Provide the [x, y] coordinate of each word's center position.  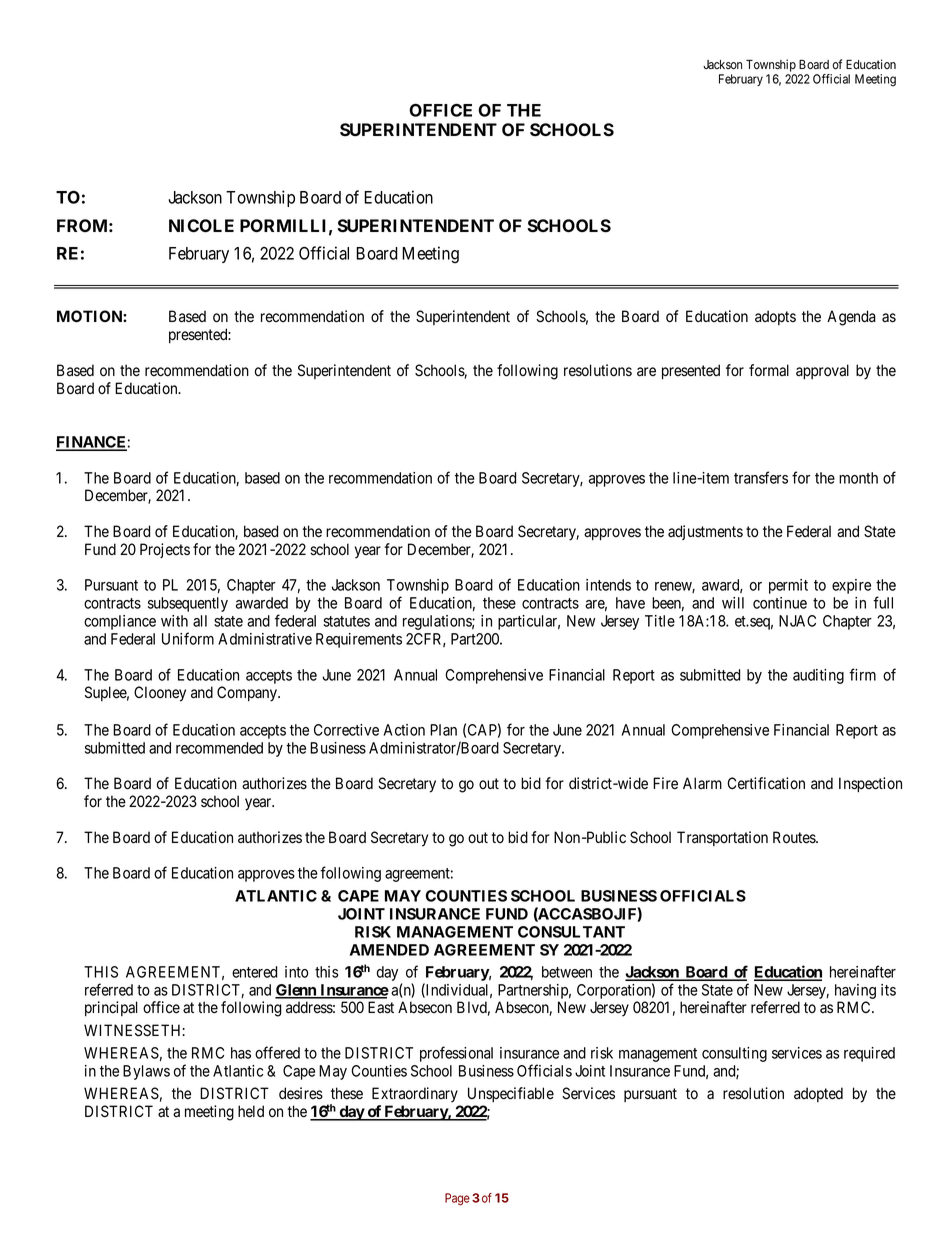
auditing [818, 676]
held [251, 1111]
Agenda [851, 318]
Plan [443, 730]
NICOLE [201, 225]
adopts [775, 317]
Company [248, 694]
